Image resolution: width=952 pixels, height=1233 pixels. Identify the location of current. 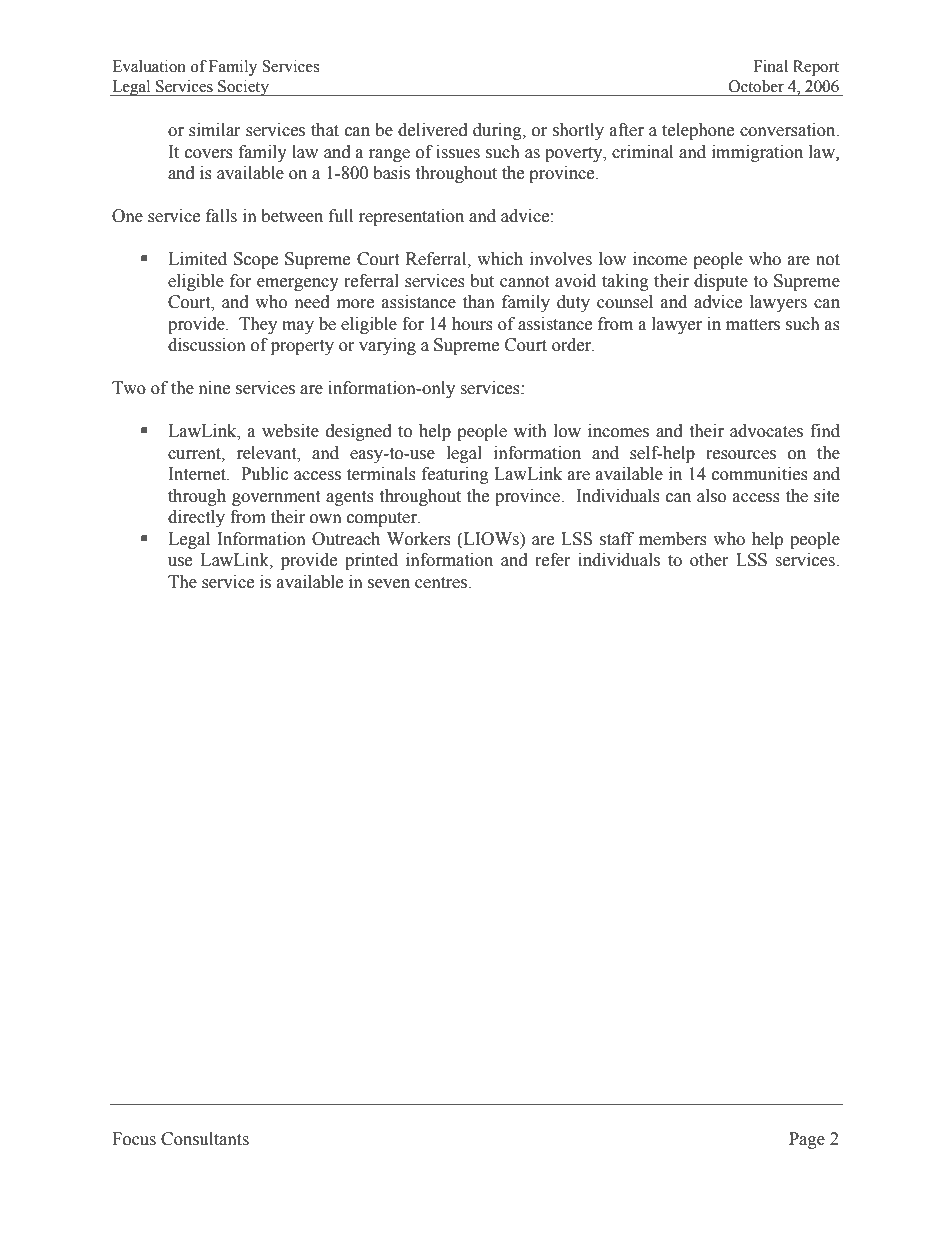
(195, 454).
